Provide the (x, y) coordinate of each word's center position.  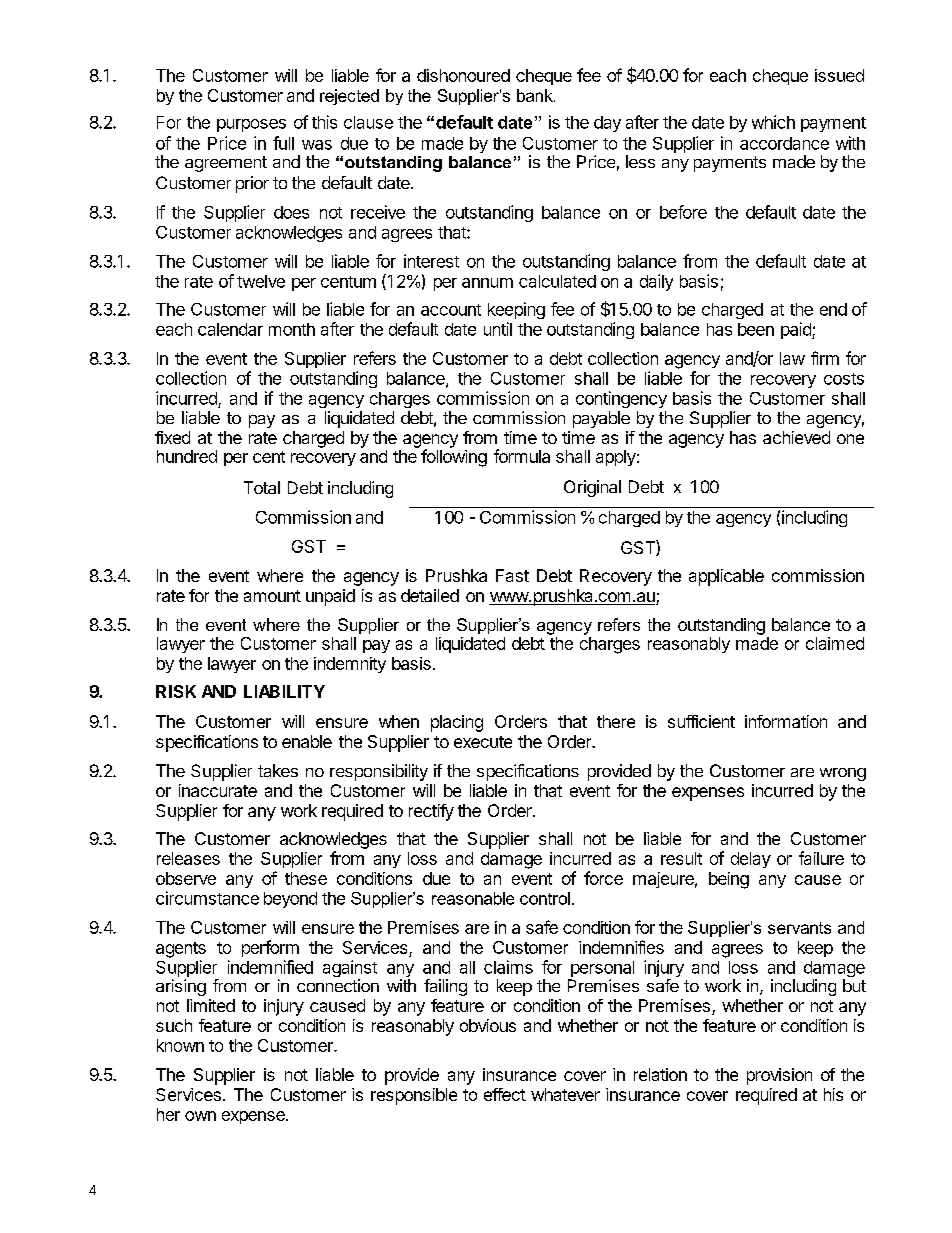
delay (751, 860)
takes (278, 770)
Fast (512, 575)
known (180, 1045)
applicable (726, 577)
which (773, 122)
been (756, 329)
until (498, 329)
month (292, 329)
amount (272, 596)
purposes (251, 125)
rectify (431, 812)
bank (536, 95)
